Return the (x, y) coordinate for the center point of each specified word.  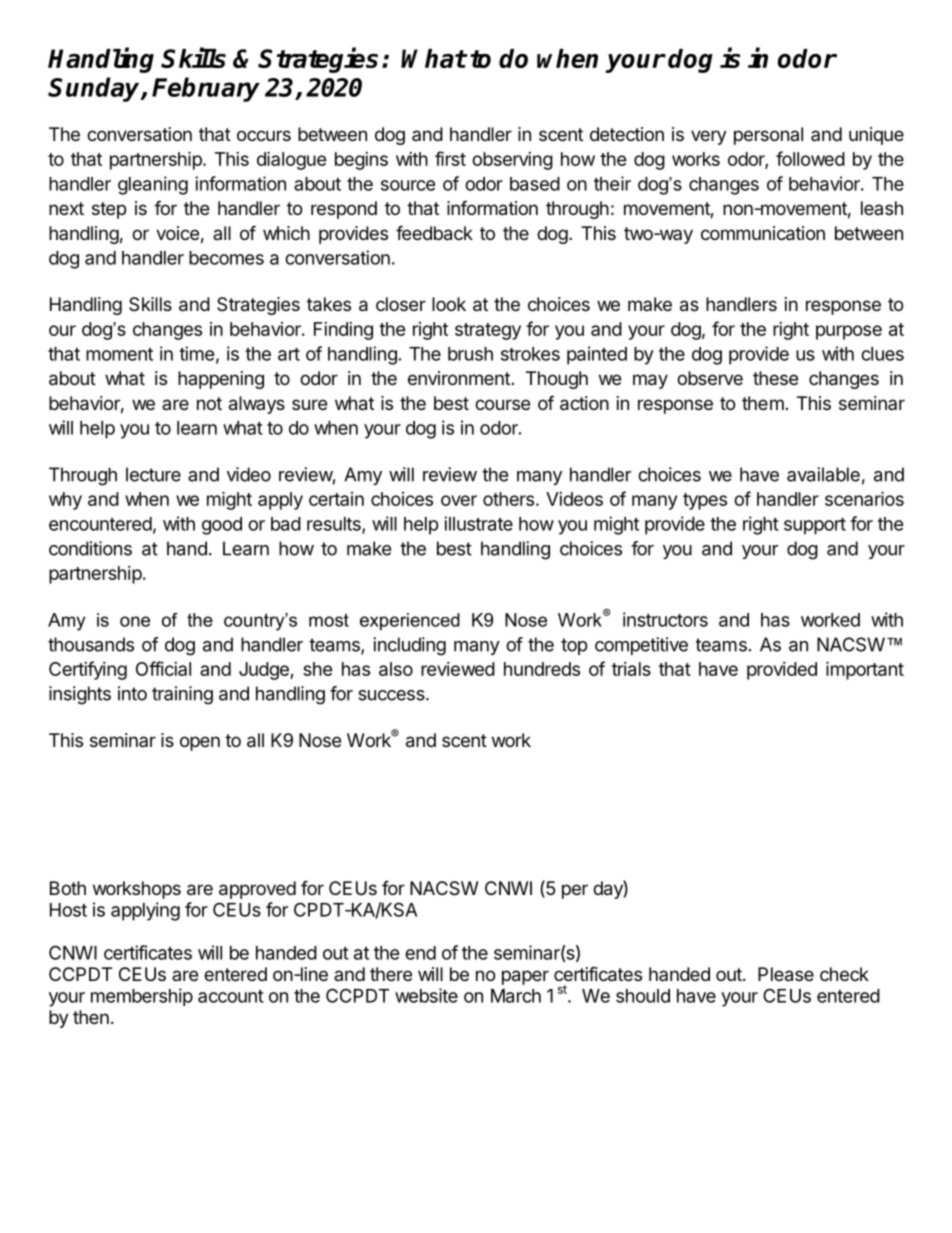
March (516, 996)
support (815, 526)
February (206, 89)
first (450, 158)
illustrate (478, 523)
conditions (90, 548)
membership (142, 997)
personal (768, 136)
